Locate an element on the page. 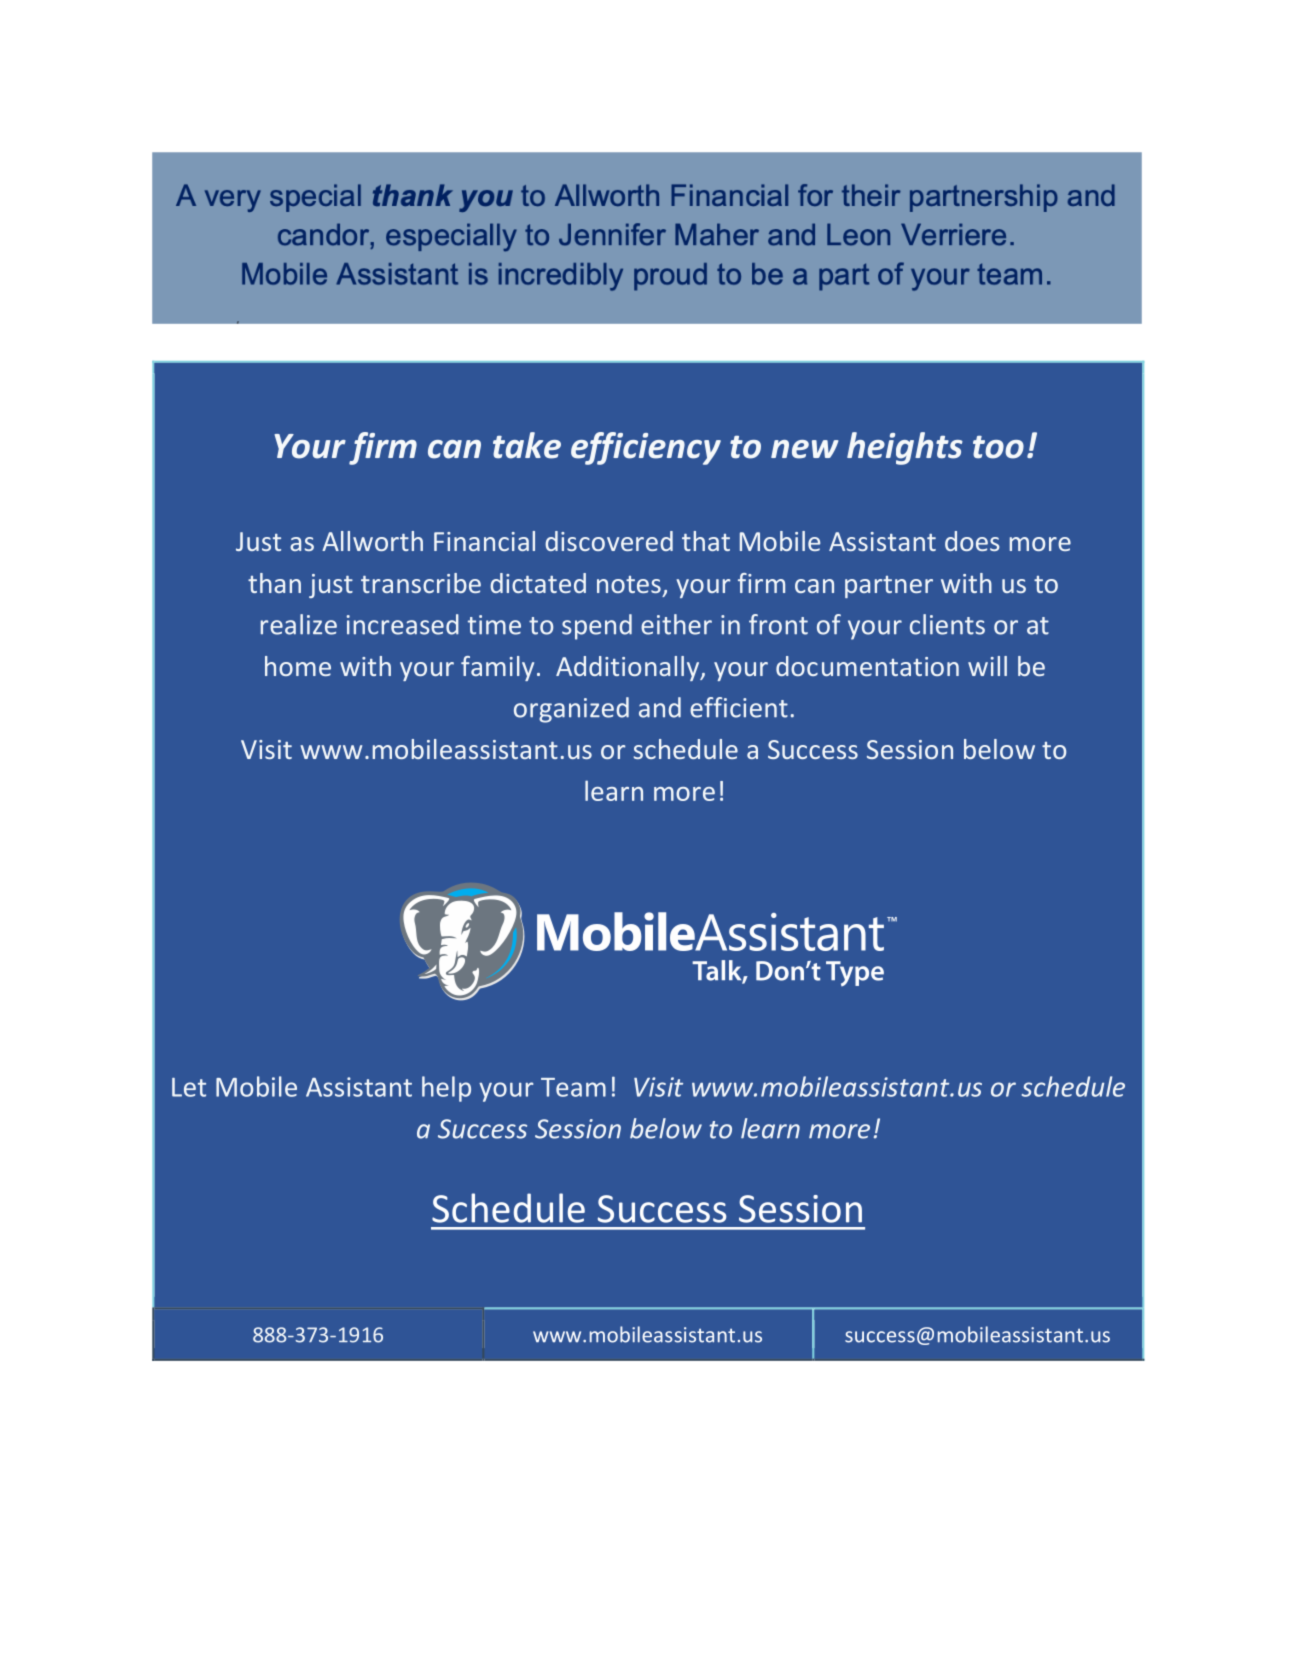 The width and height of the page is (1294, 1675). spend is located at coordinates (597, 627).
